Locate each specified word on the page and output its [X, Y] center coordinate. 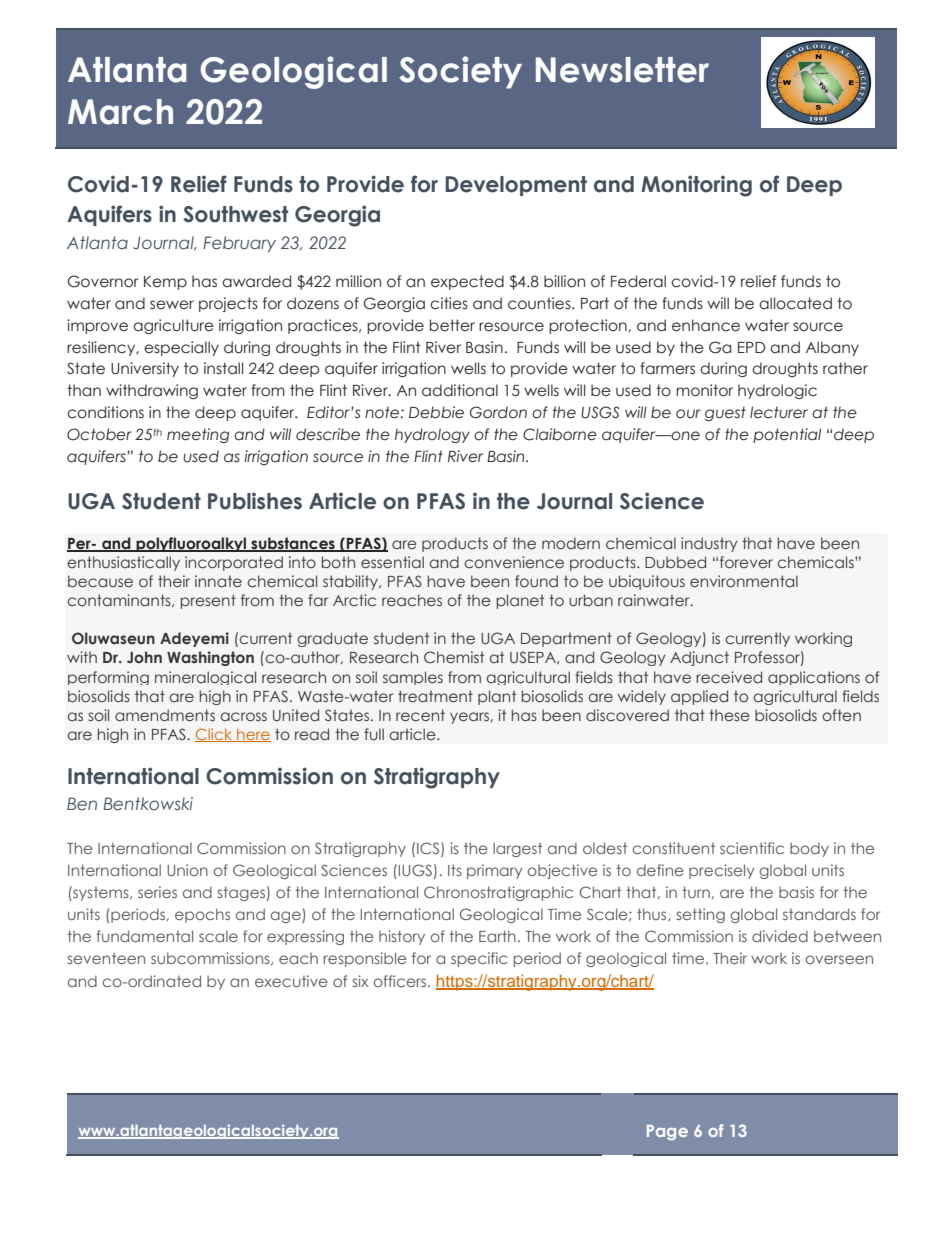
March [120, 112]
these [729, 715]
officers [401, 981]
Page [667, 1133]
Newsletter [622, 70]
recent [420, 715]
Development [516, 186]
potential [787, 435]
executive [291, 981]
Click [215, 735]
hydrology [432, 435]
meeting [198, 435]
